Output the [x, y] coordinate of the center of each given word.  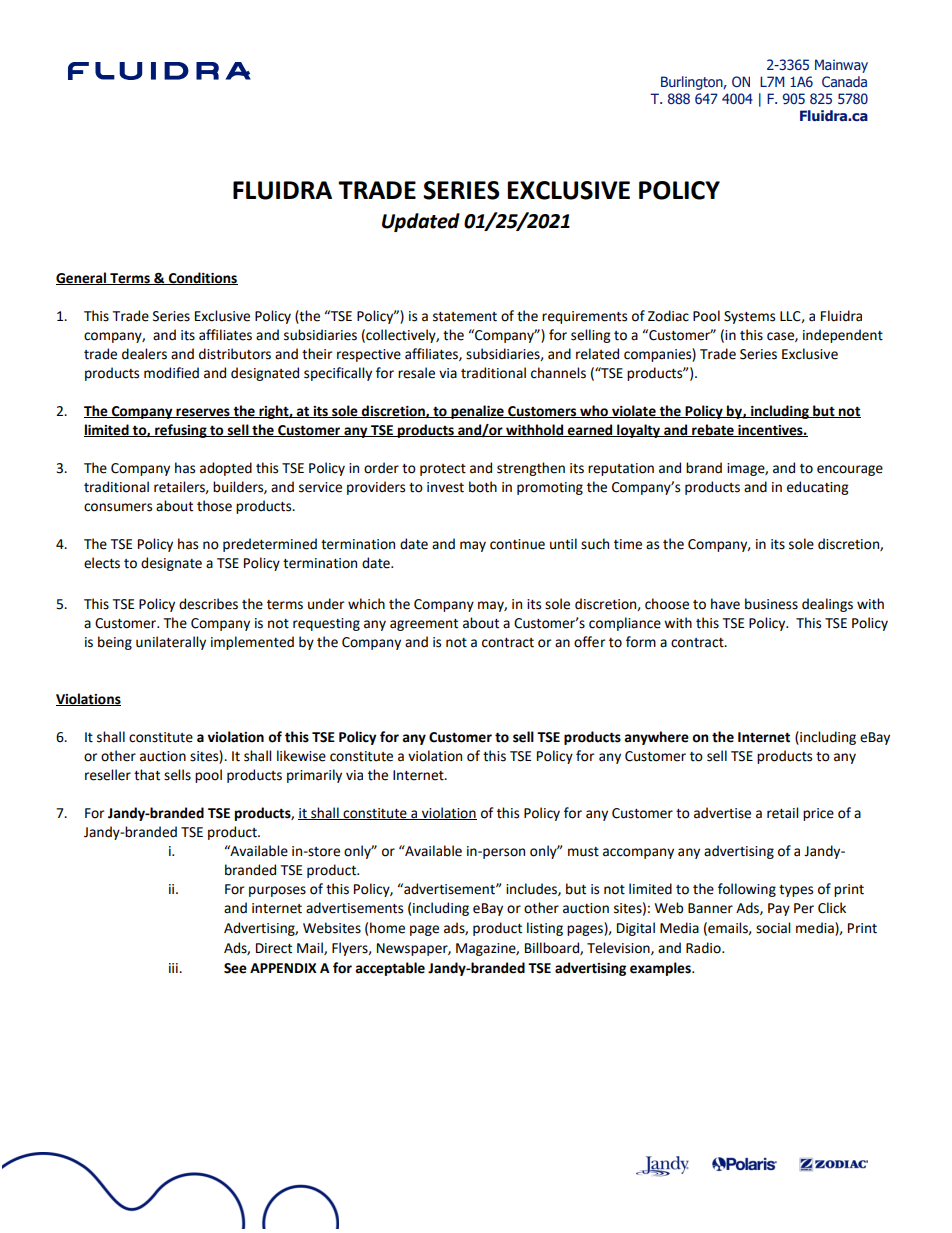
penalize [477, 412]
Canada [844, 81]
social [773, 928]
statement [465, 317]
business [771, 604]
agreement [424, 625]
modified [171, 373]
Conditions [202, 278]
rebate [713, 430]
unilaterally [171, 643]
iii [174, 968]
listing [545, 929]
